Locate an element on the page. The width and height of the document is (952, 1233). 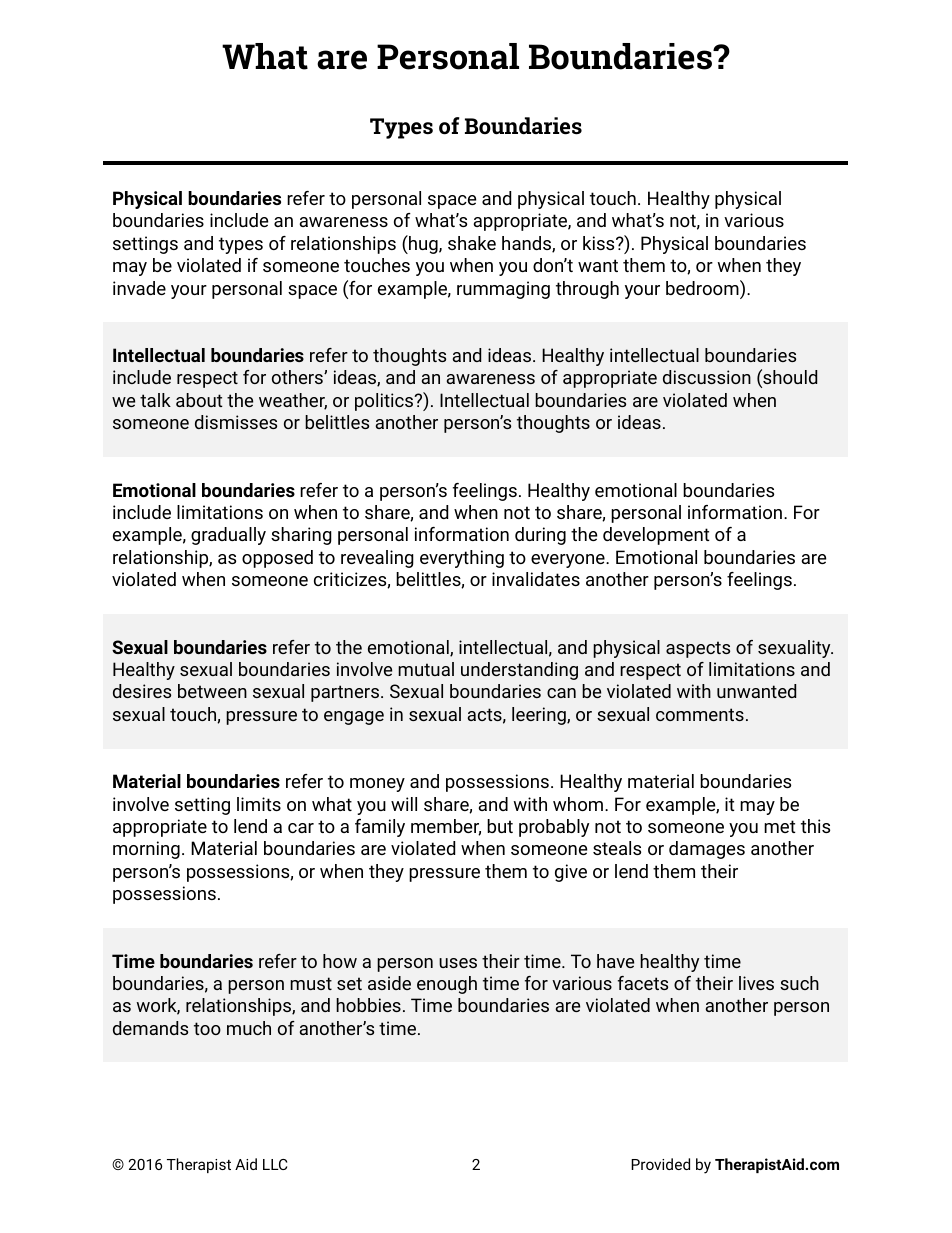
everything is located at coordinates (462, 559).
